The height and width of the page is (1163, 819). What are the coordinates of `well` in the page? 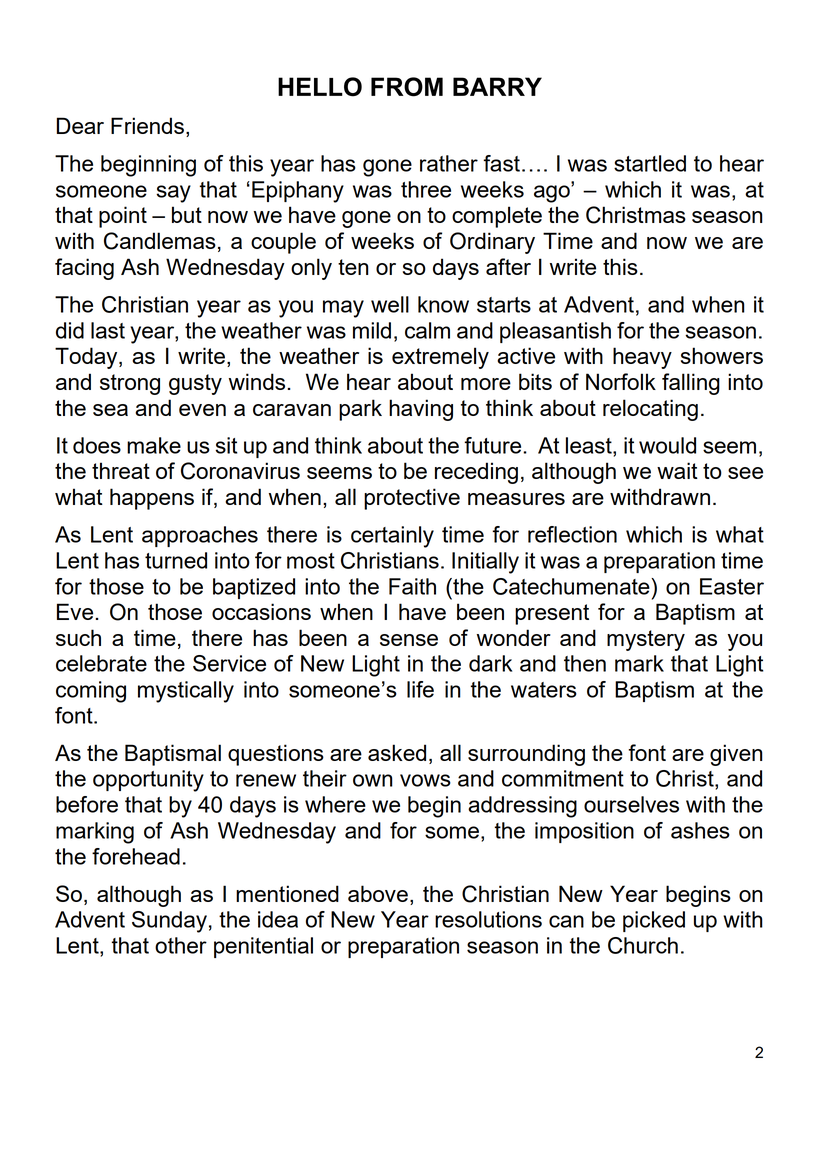 It's located at (390, 304).
